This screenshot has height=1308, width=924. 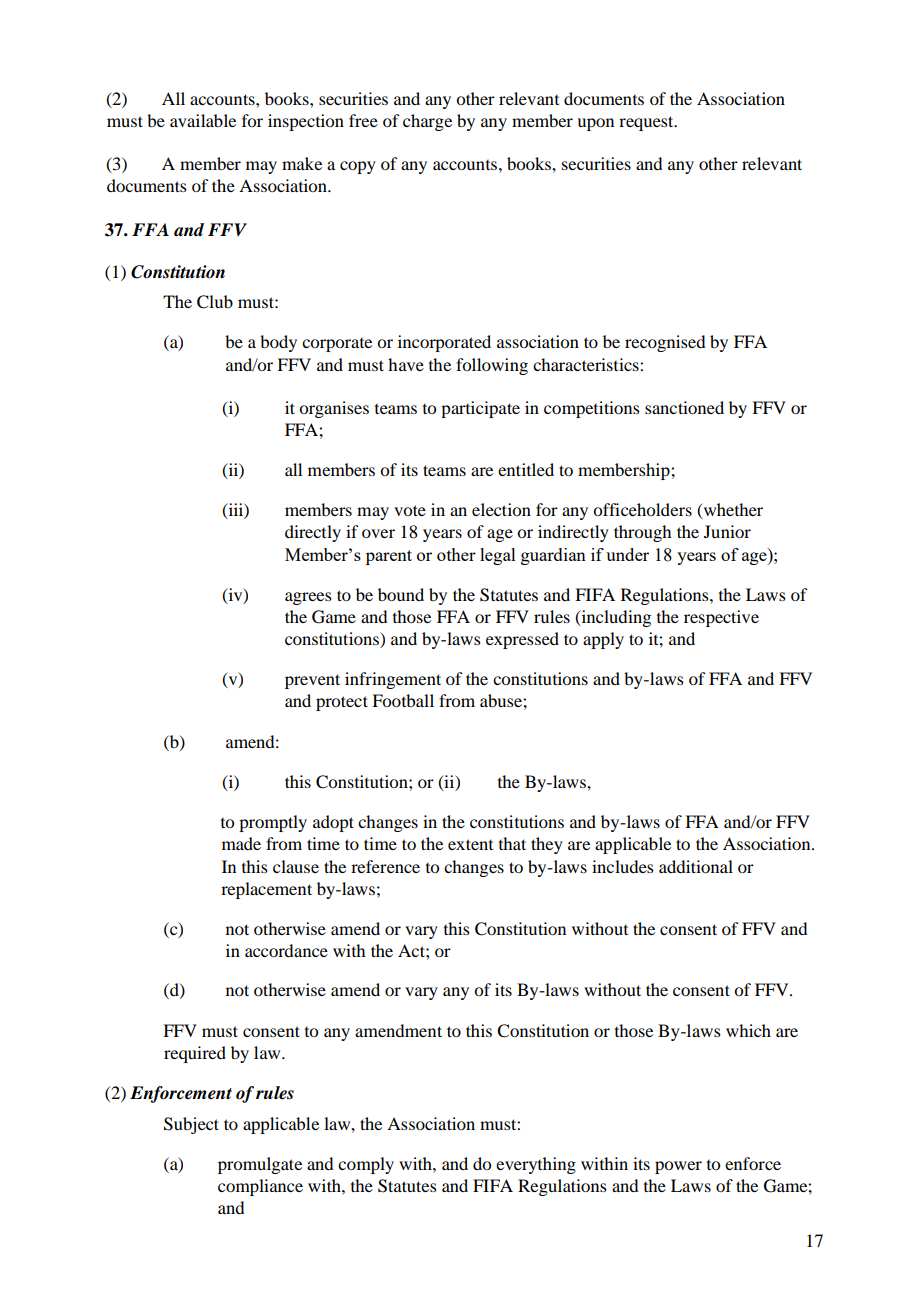 I want to click on election, so click(x=501, y=509).
